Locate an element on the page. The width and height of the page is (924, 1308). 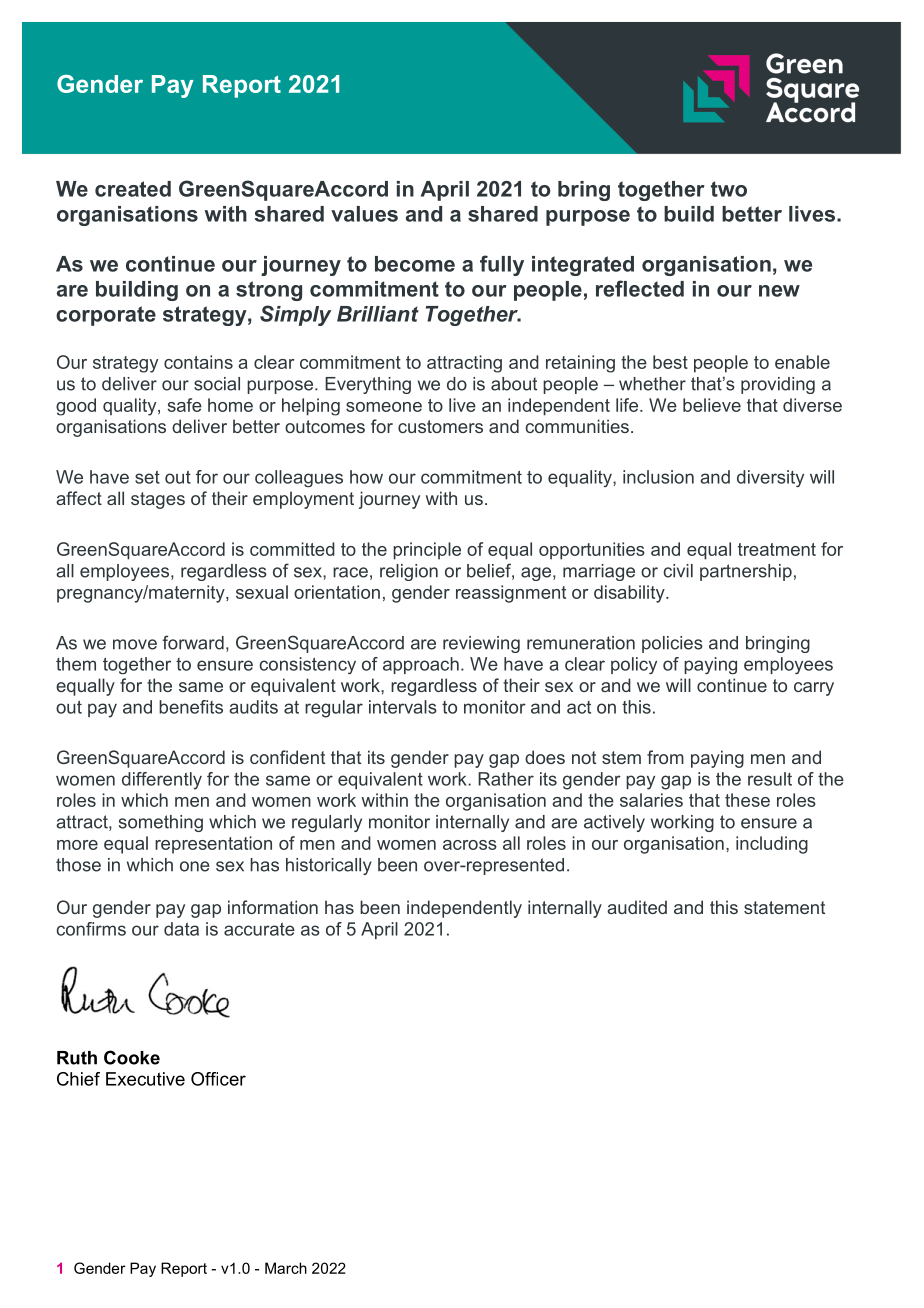
March is located at coordinates (286, 1268).
